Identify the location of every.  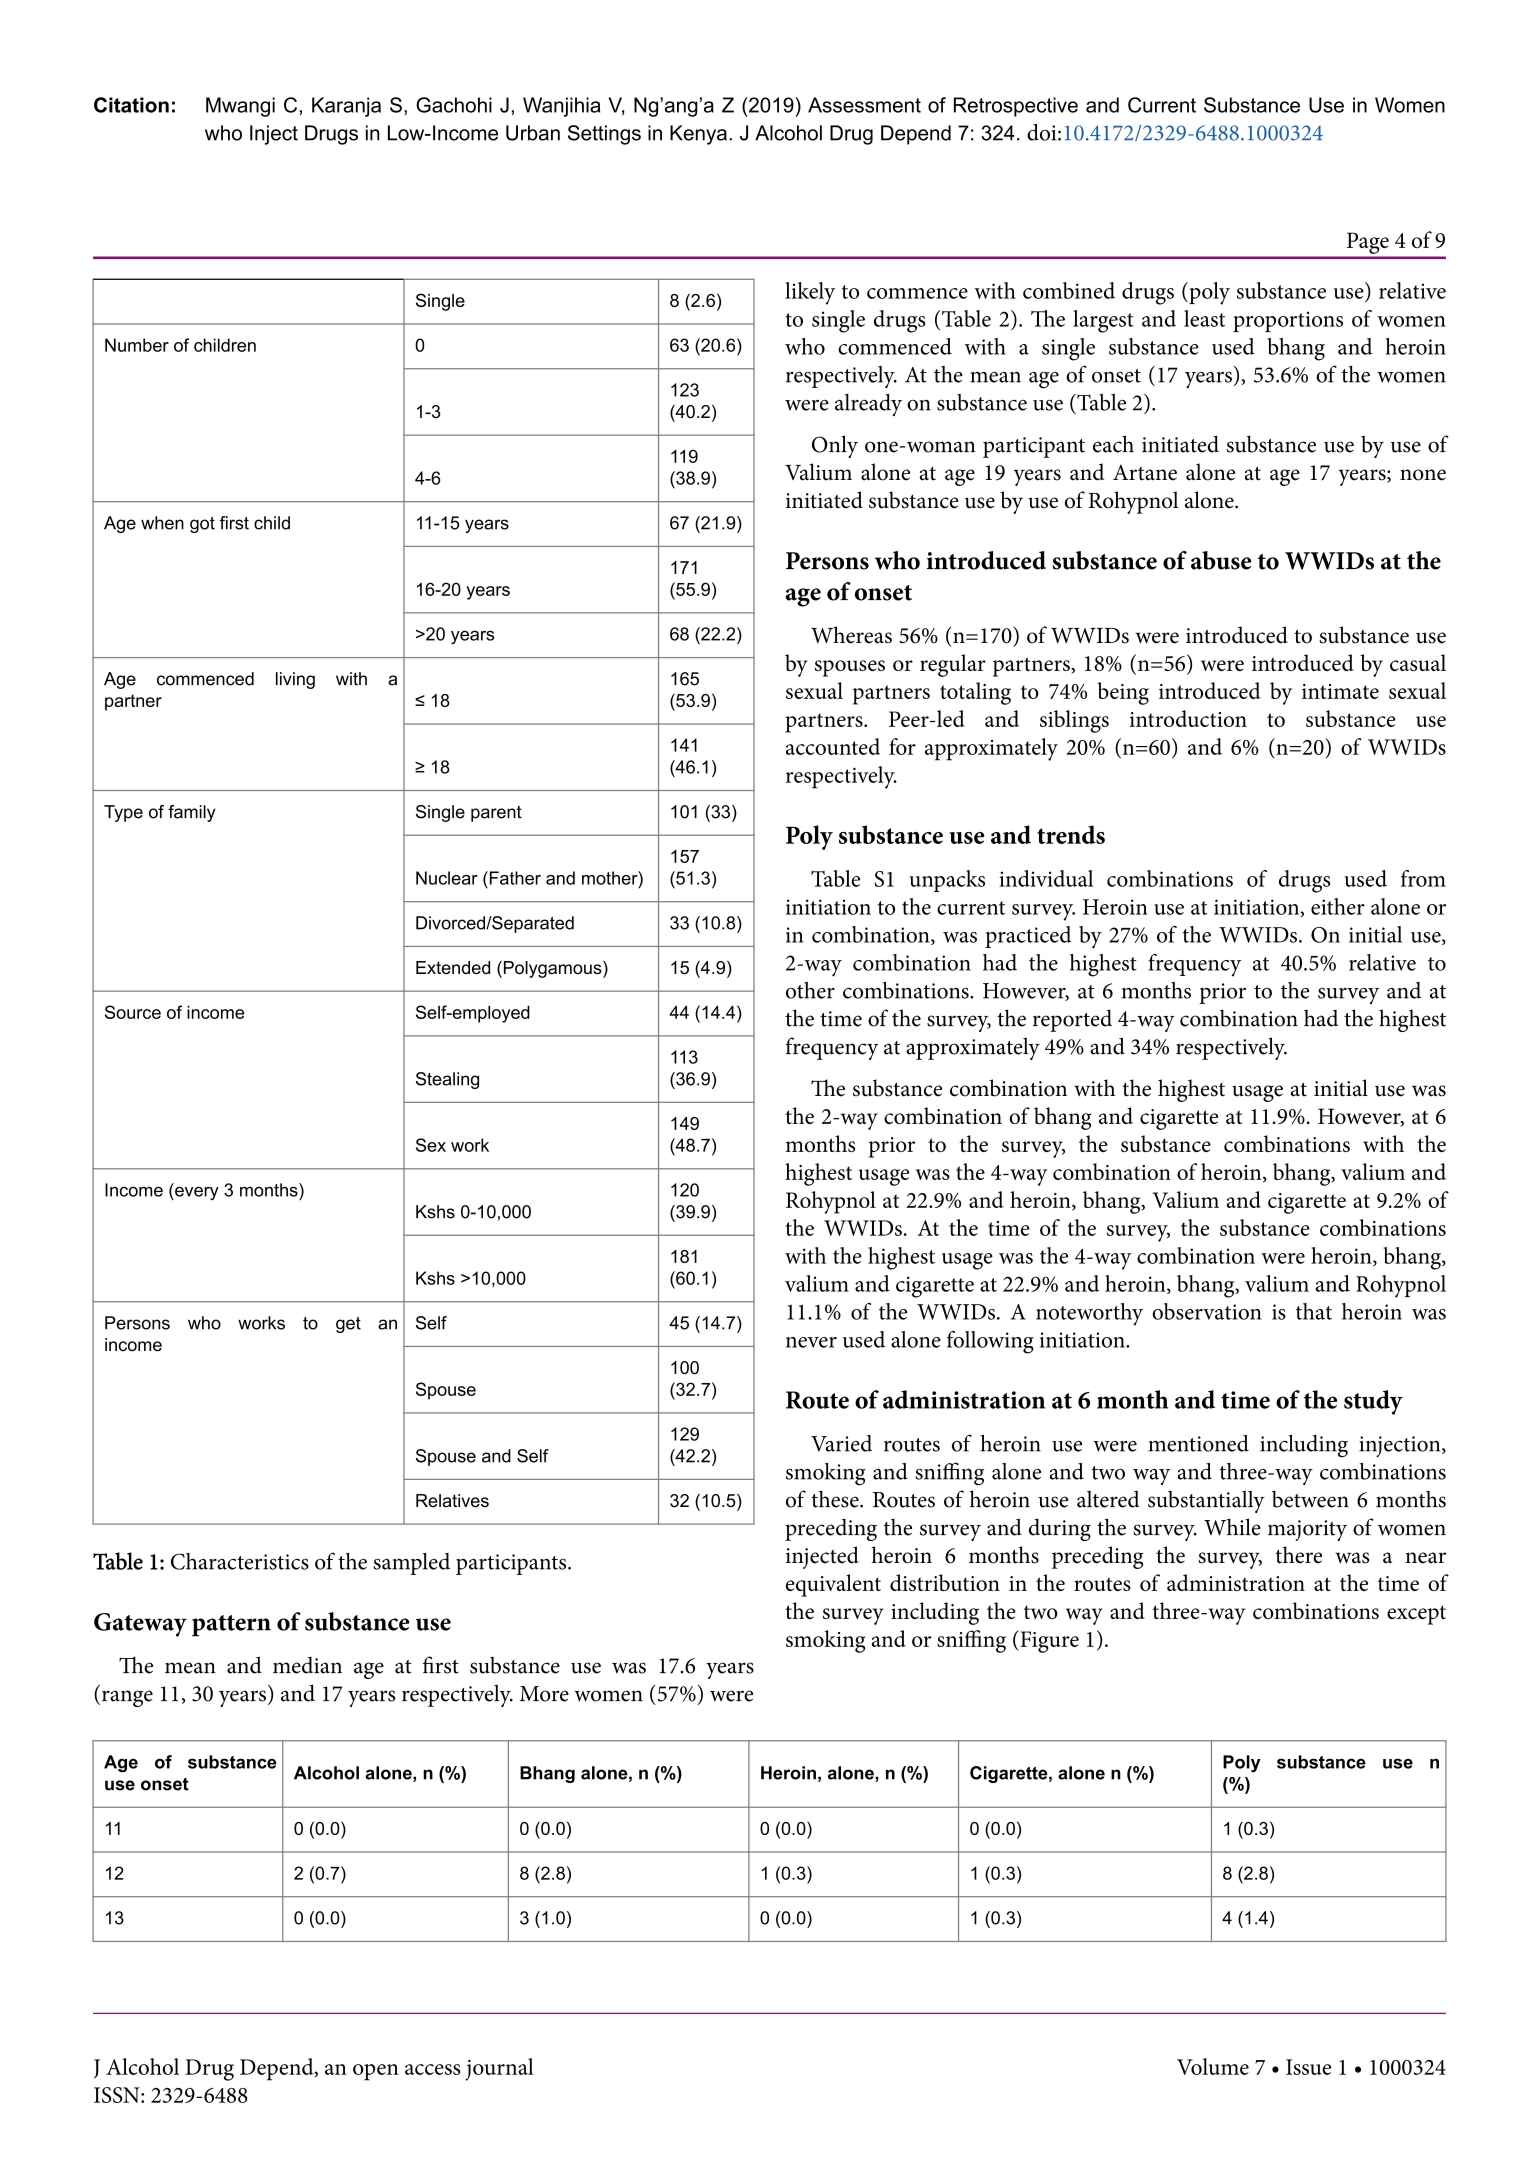
(196, 1193).
